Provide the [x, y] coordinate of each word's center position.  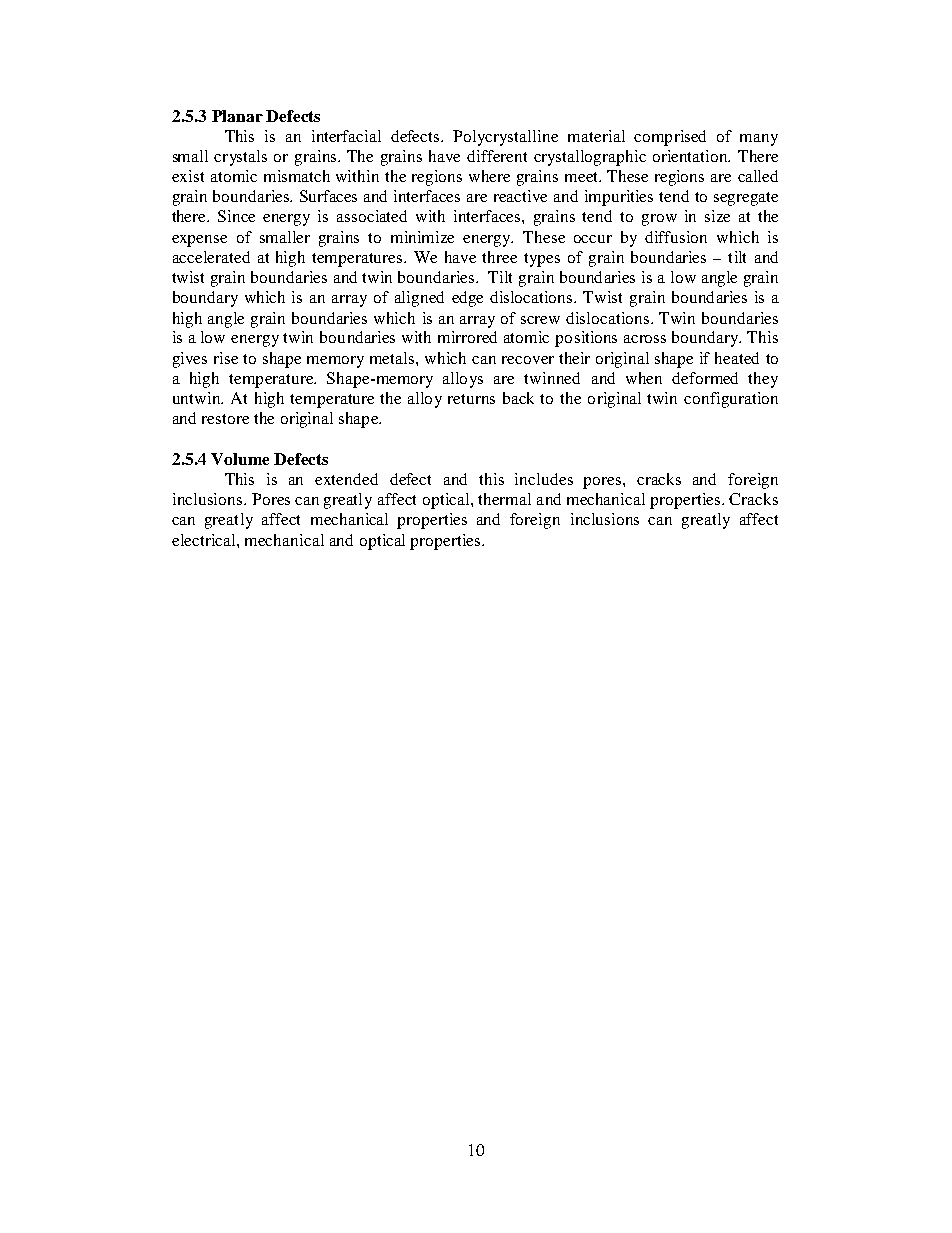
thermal [504, 499]
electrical [205, 540]
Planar [237, 116]
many [759, 140]
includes [544, 479]
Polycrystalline [505, 138]
